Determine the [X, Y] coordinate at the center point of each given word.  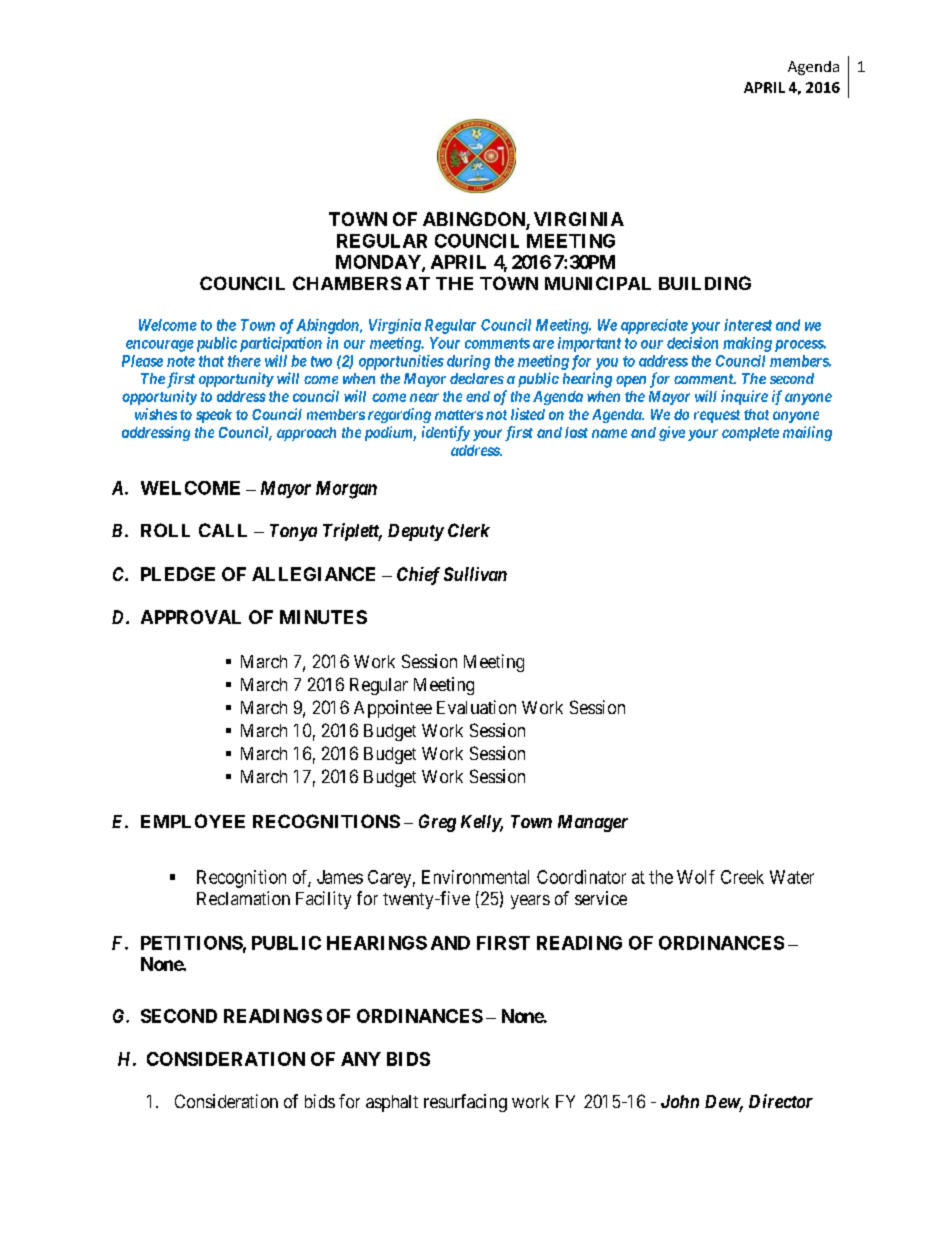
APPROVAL [191, 617]
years [530, 902]
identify [446, 433]
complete [750, 434]
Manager [593, 823]
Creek [742, 877]
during [468, 362]
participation [281, 344]
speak [214, 416]
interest [748, 325]
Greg [437, 823]
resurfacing [465, 1103]
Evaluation [476, 707]
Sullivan [475, 574]
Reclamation [243, 898]
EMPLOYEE [193, 821]
